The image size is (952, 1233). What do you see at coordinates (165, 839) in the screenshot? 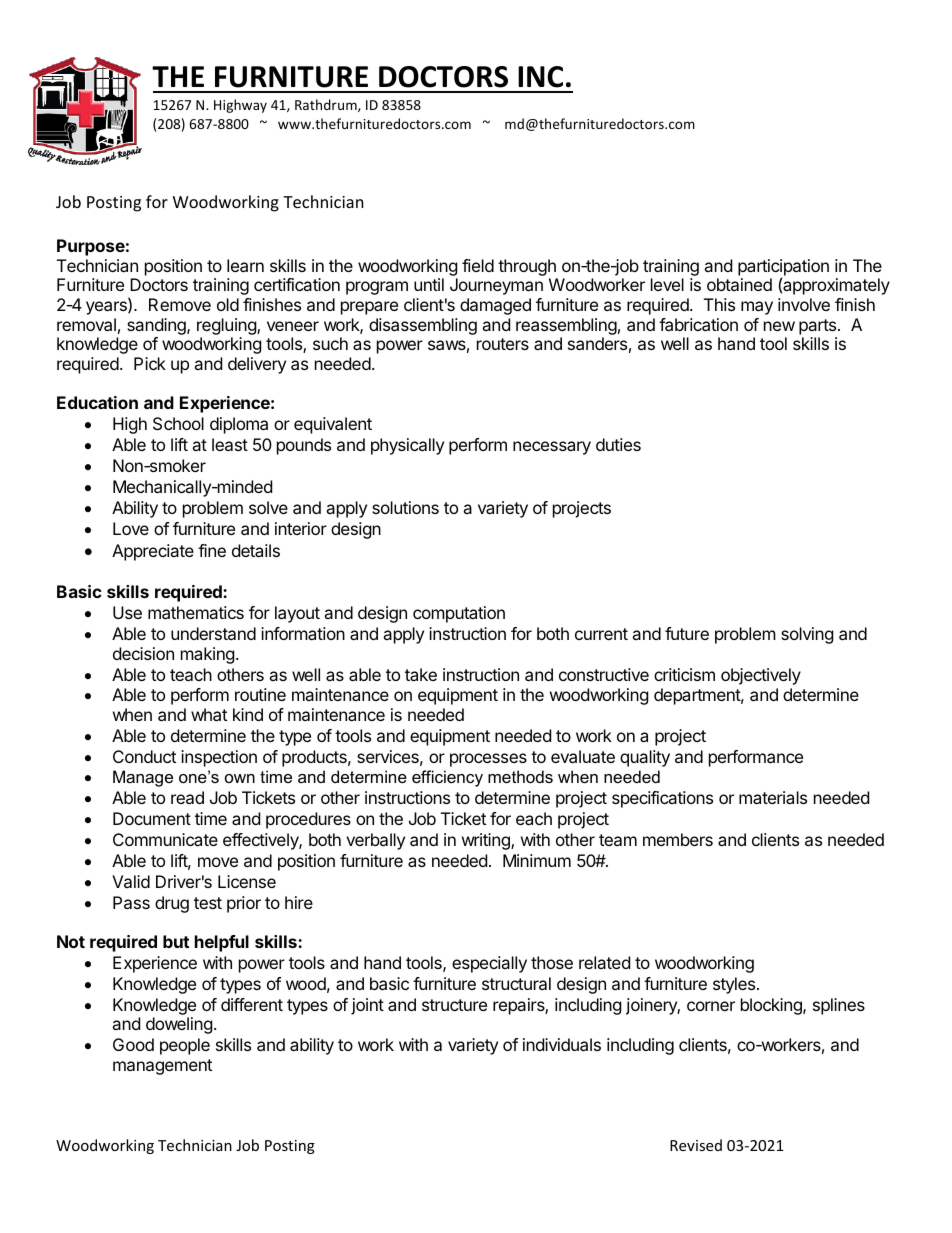
I see `Communicate` at bounding box center [165, 839].
